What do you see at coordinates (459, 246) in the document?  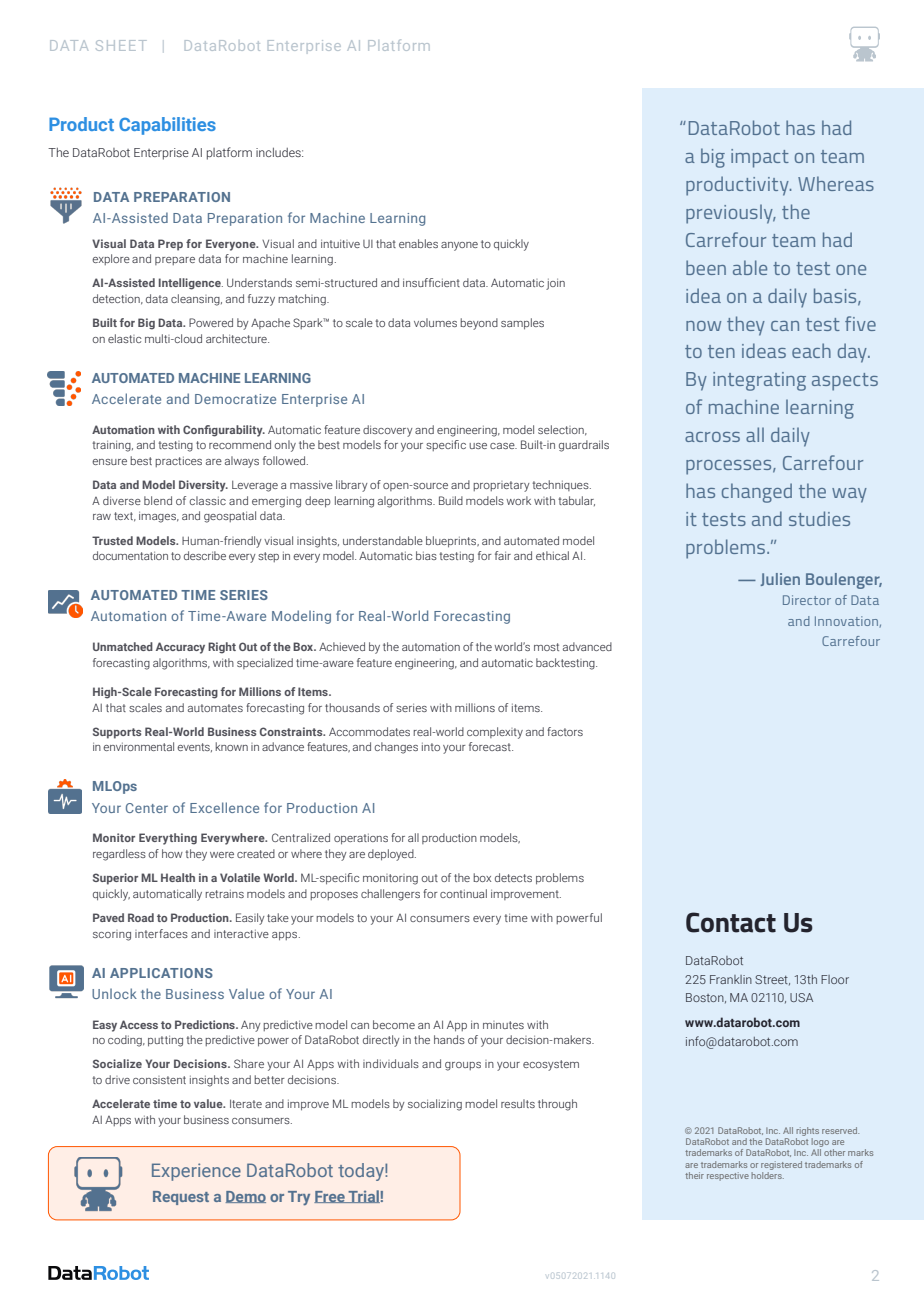 I see `anyone` at bounding box center [459, 246].
